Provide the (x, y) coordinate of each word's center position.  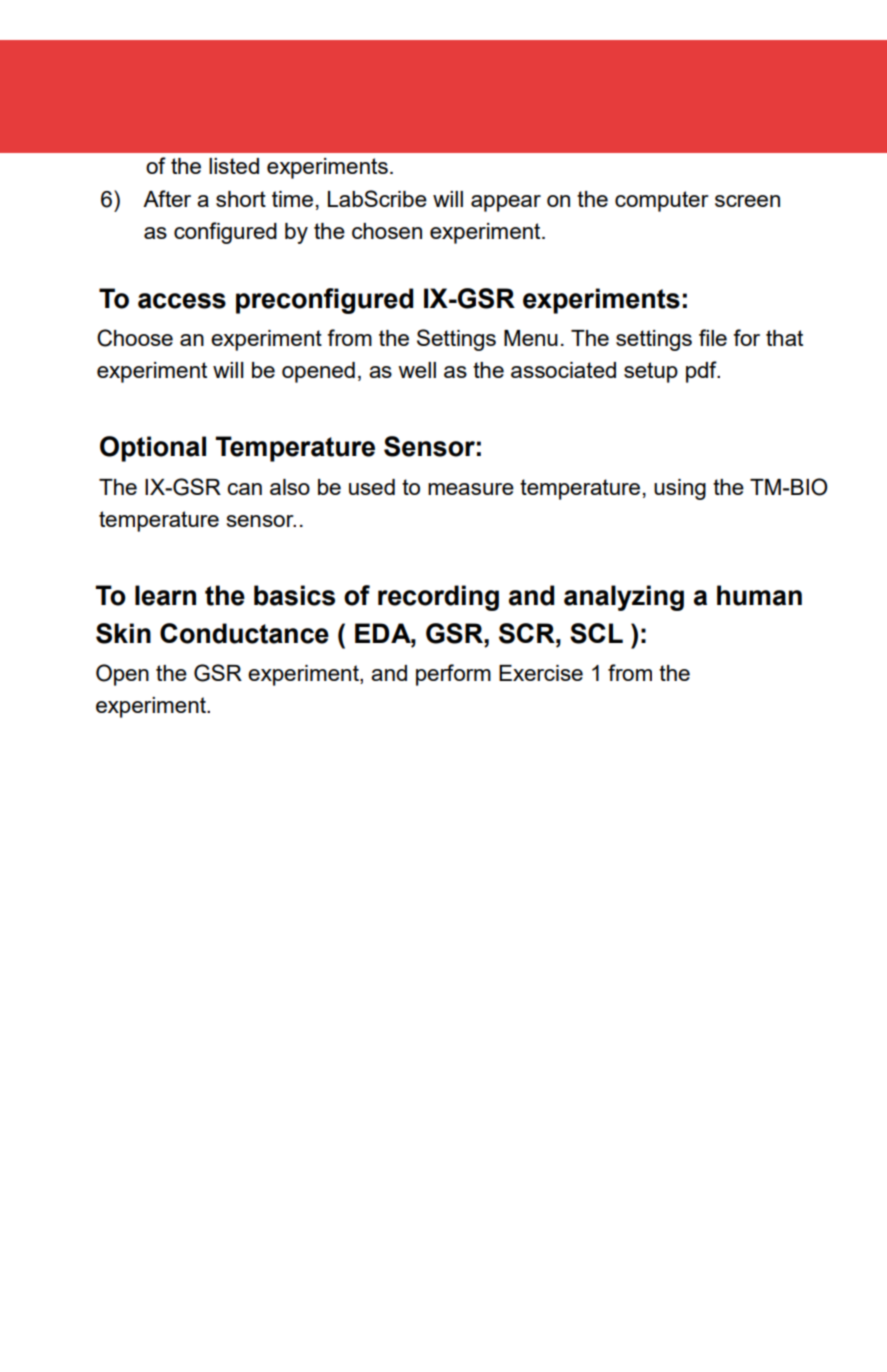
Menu (531, 338)
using (680, 489)
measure (471, 489)
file (713, 337)
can (244, 489)
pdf (702, 372)
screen (747, 201)
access (182, 301)
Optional (153, 449)
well (417, 370)
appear (506, 203)
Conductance (244, 633)
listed (234, 166)
